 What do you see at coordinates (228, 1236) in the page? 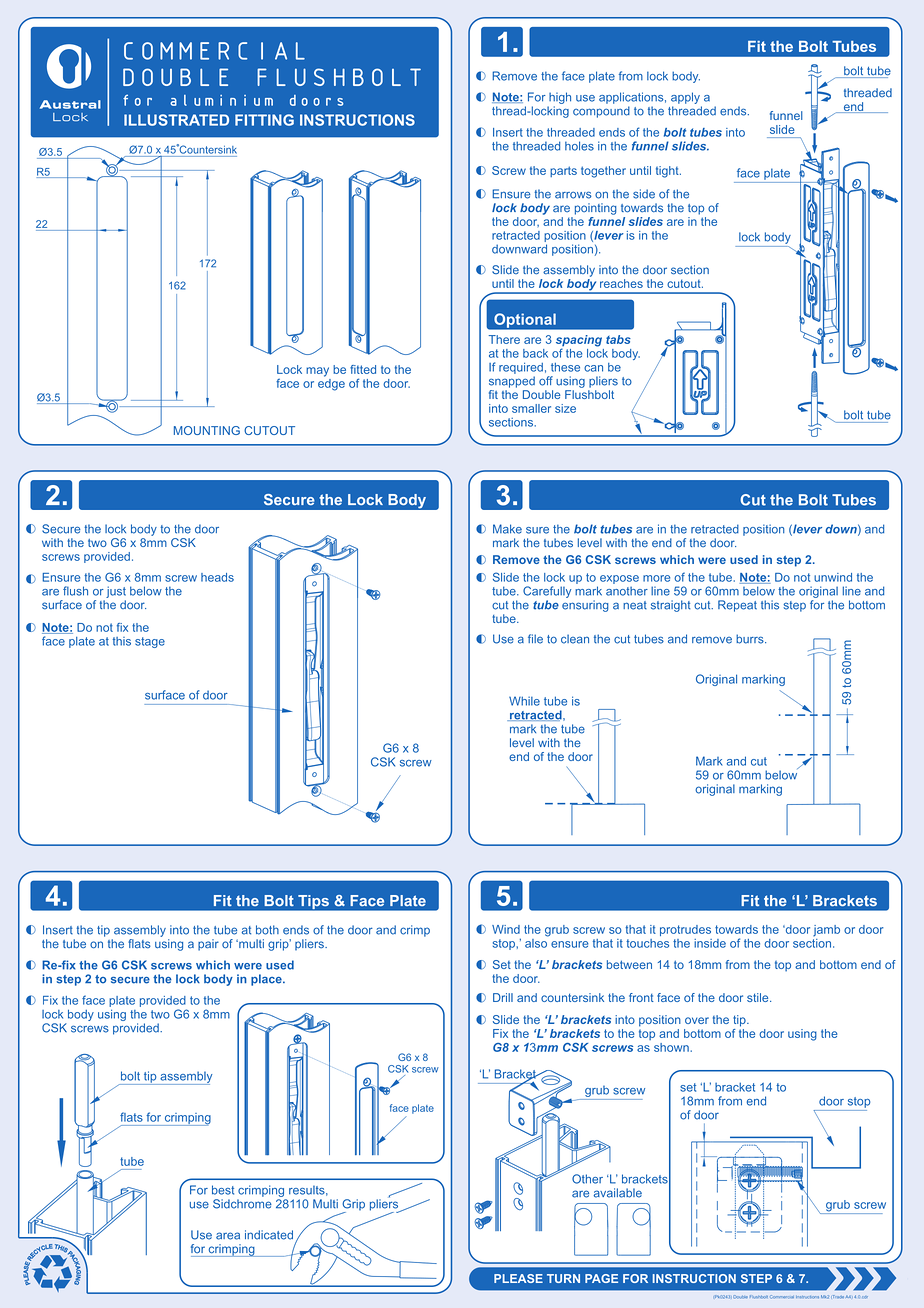
I see `area` at bounding box center [228, 1236].
